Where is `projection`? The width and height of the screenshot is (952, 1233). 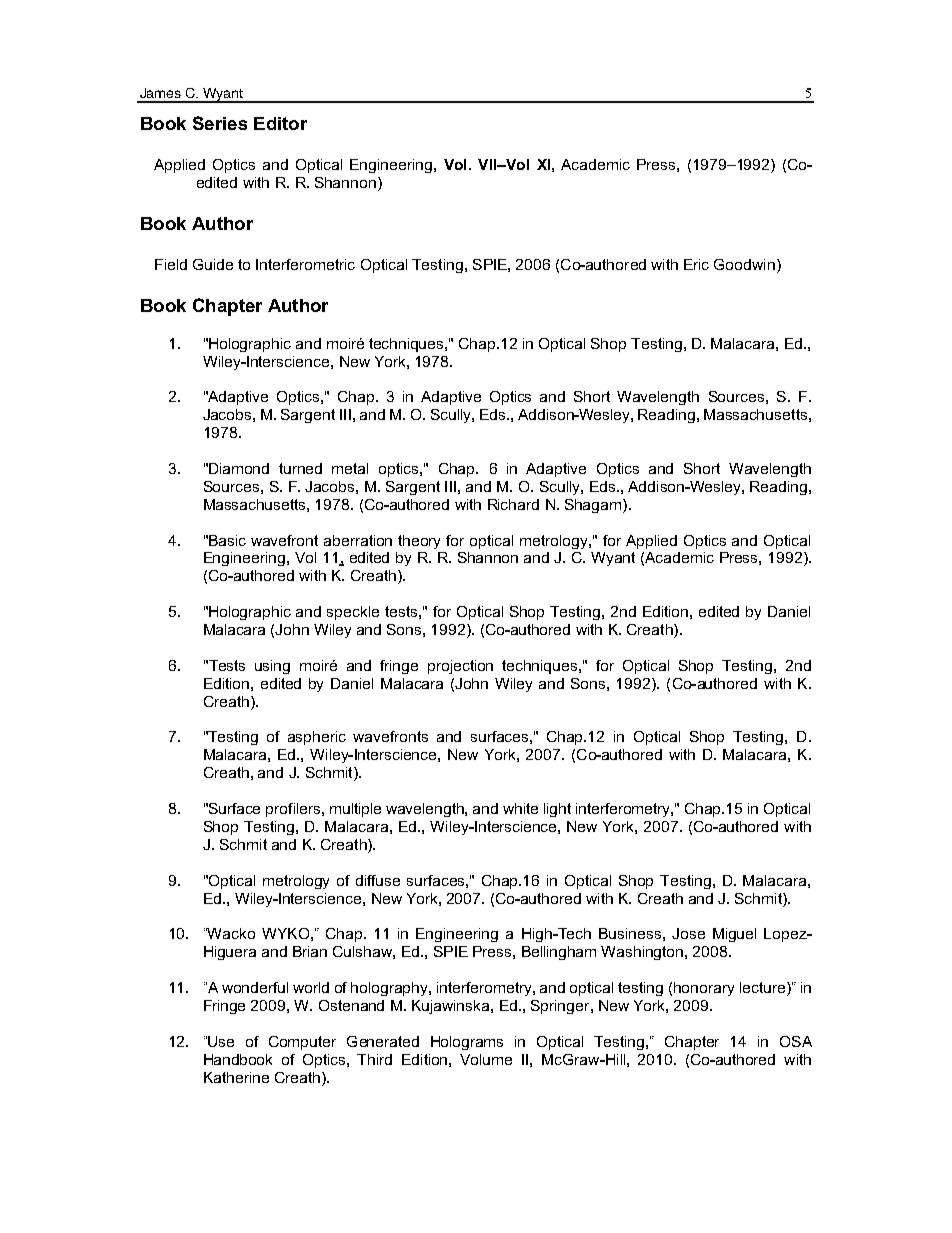 projection is located at coordinates (460, 667).
